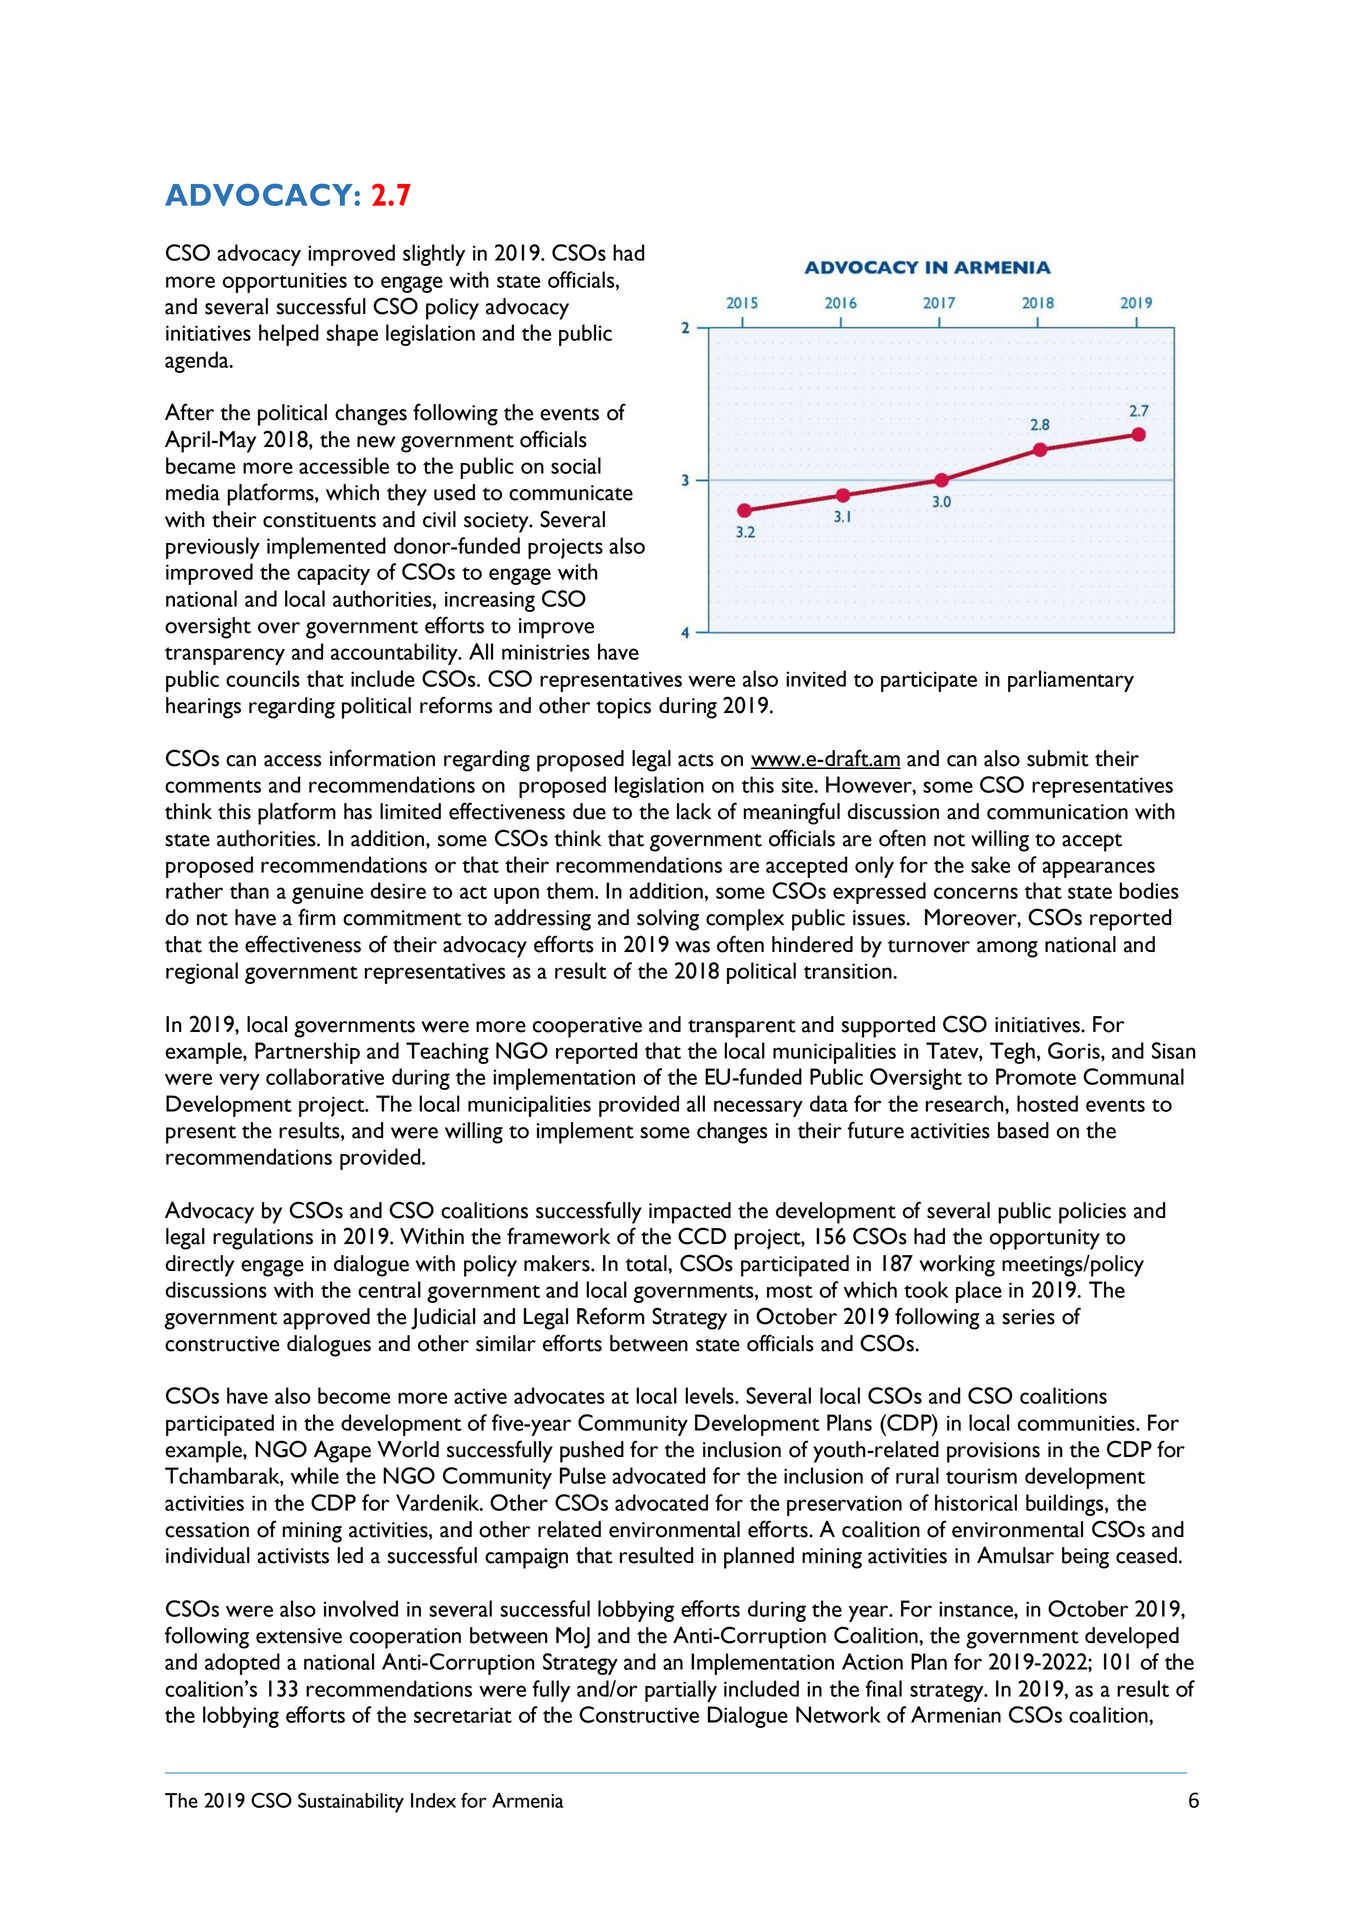 Image resolution: width=1364 pixels, height=1929 pixels. I want to click on Sustainability, so click(351, 1802).
